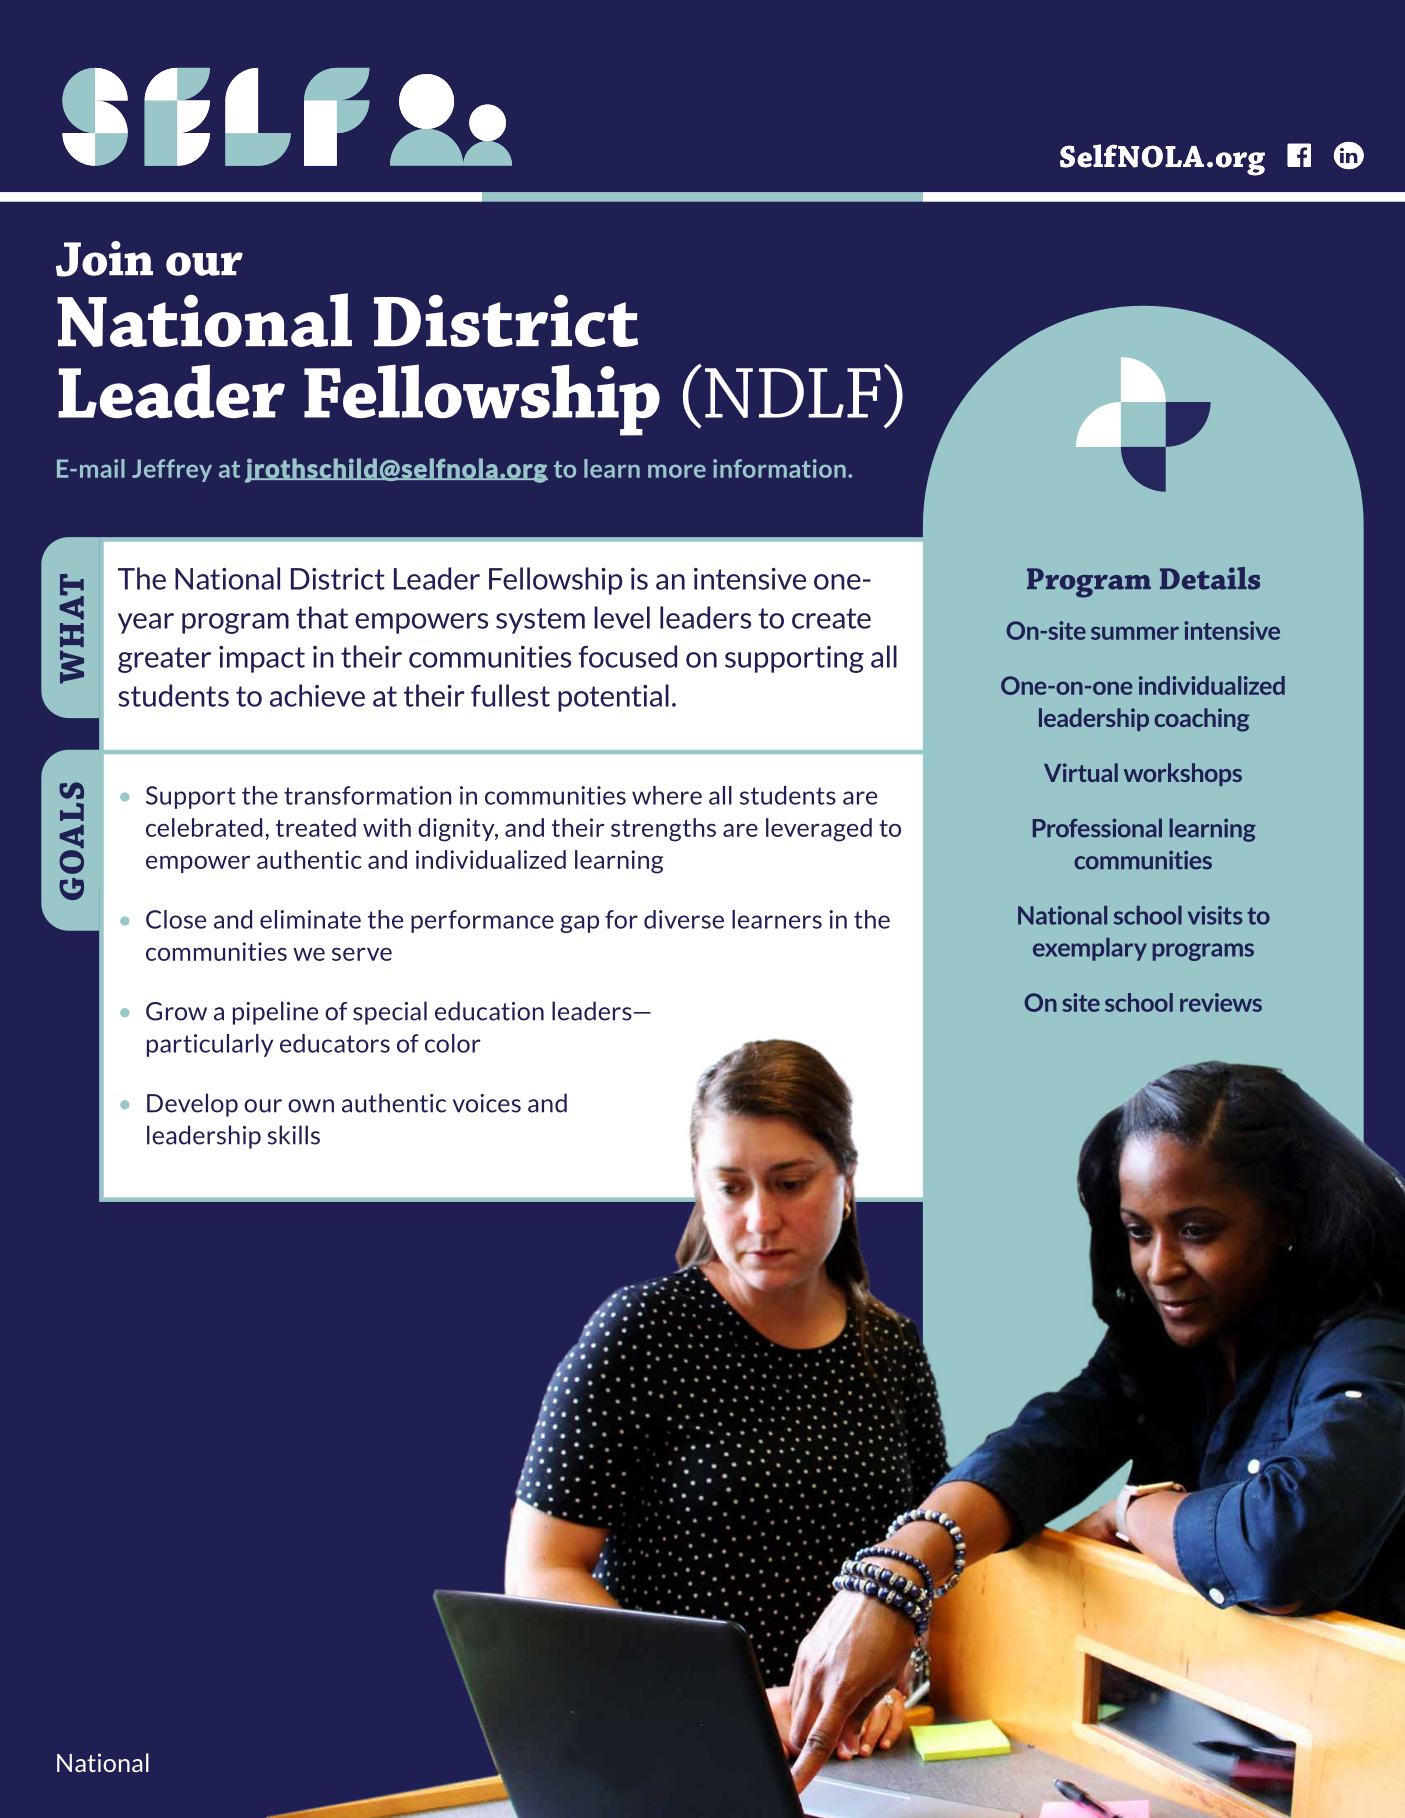  What do you see at coordinates (622, 617) in the page?
I see `level` at bounding box center [622, 617].
